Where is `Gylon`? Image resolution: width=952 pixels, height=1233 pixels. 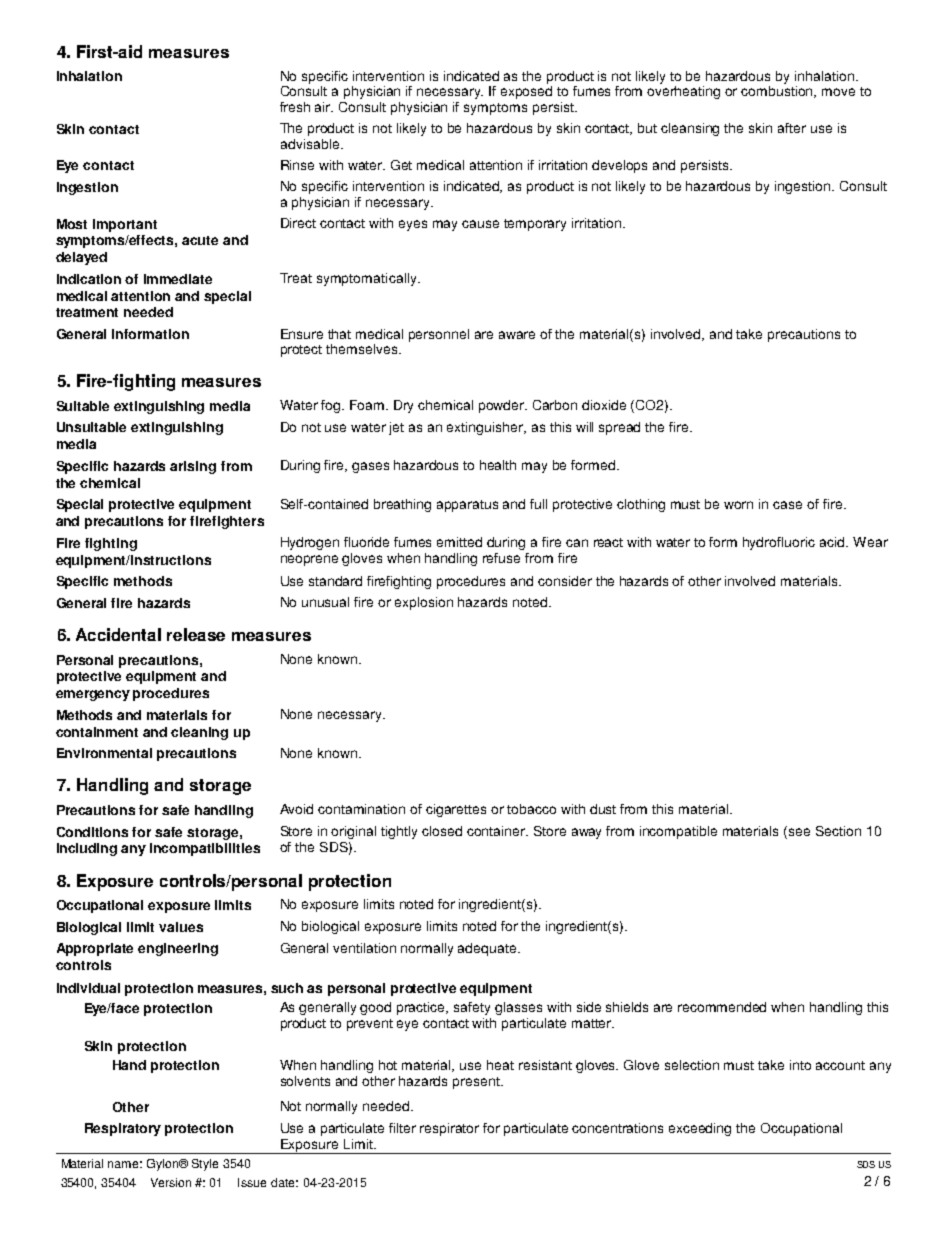 Gylon is located at coordinates (164, 1165).
